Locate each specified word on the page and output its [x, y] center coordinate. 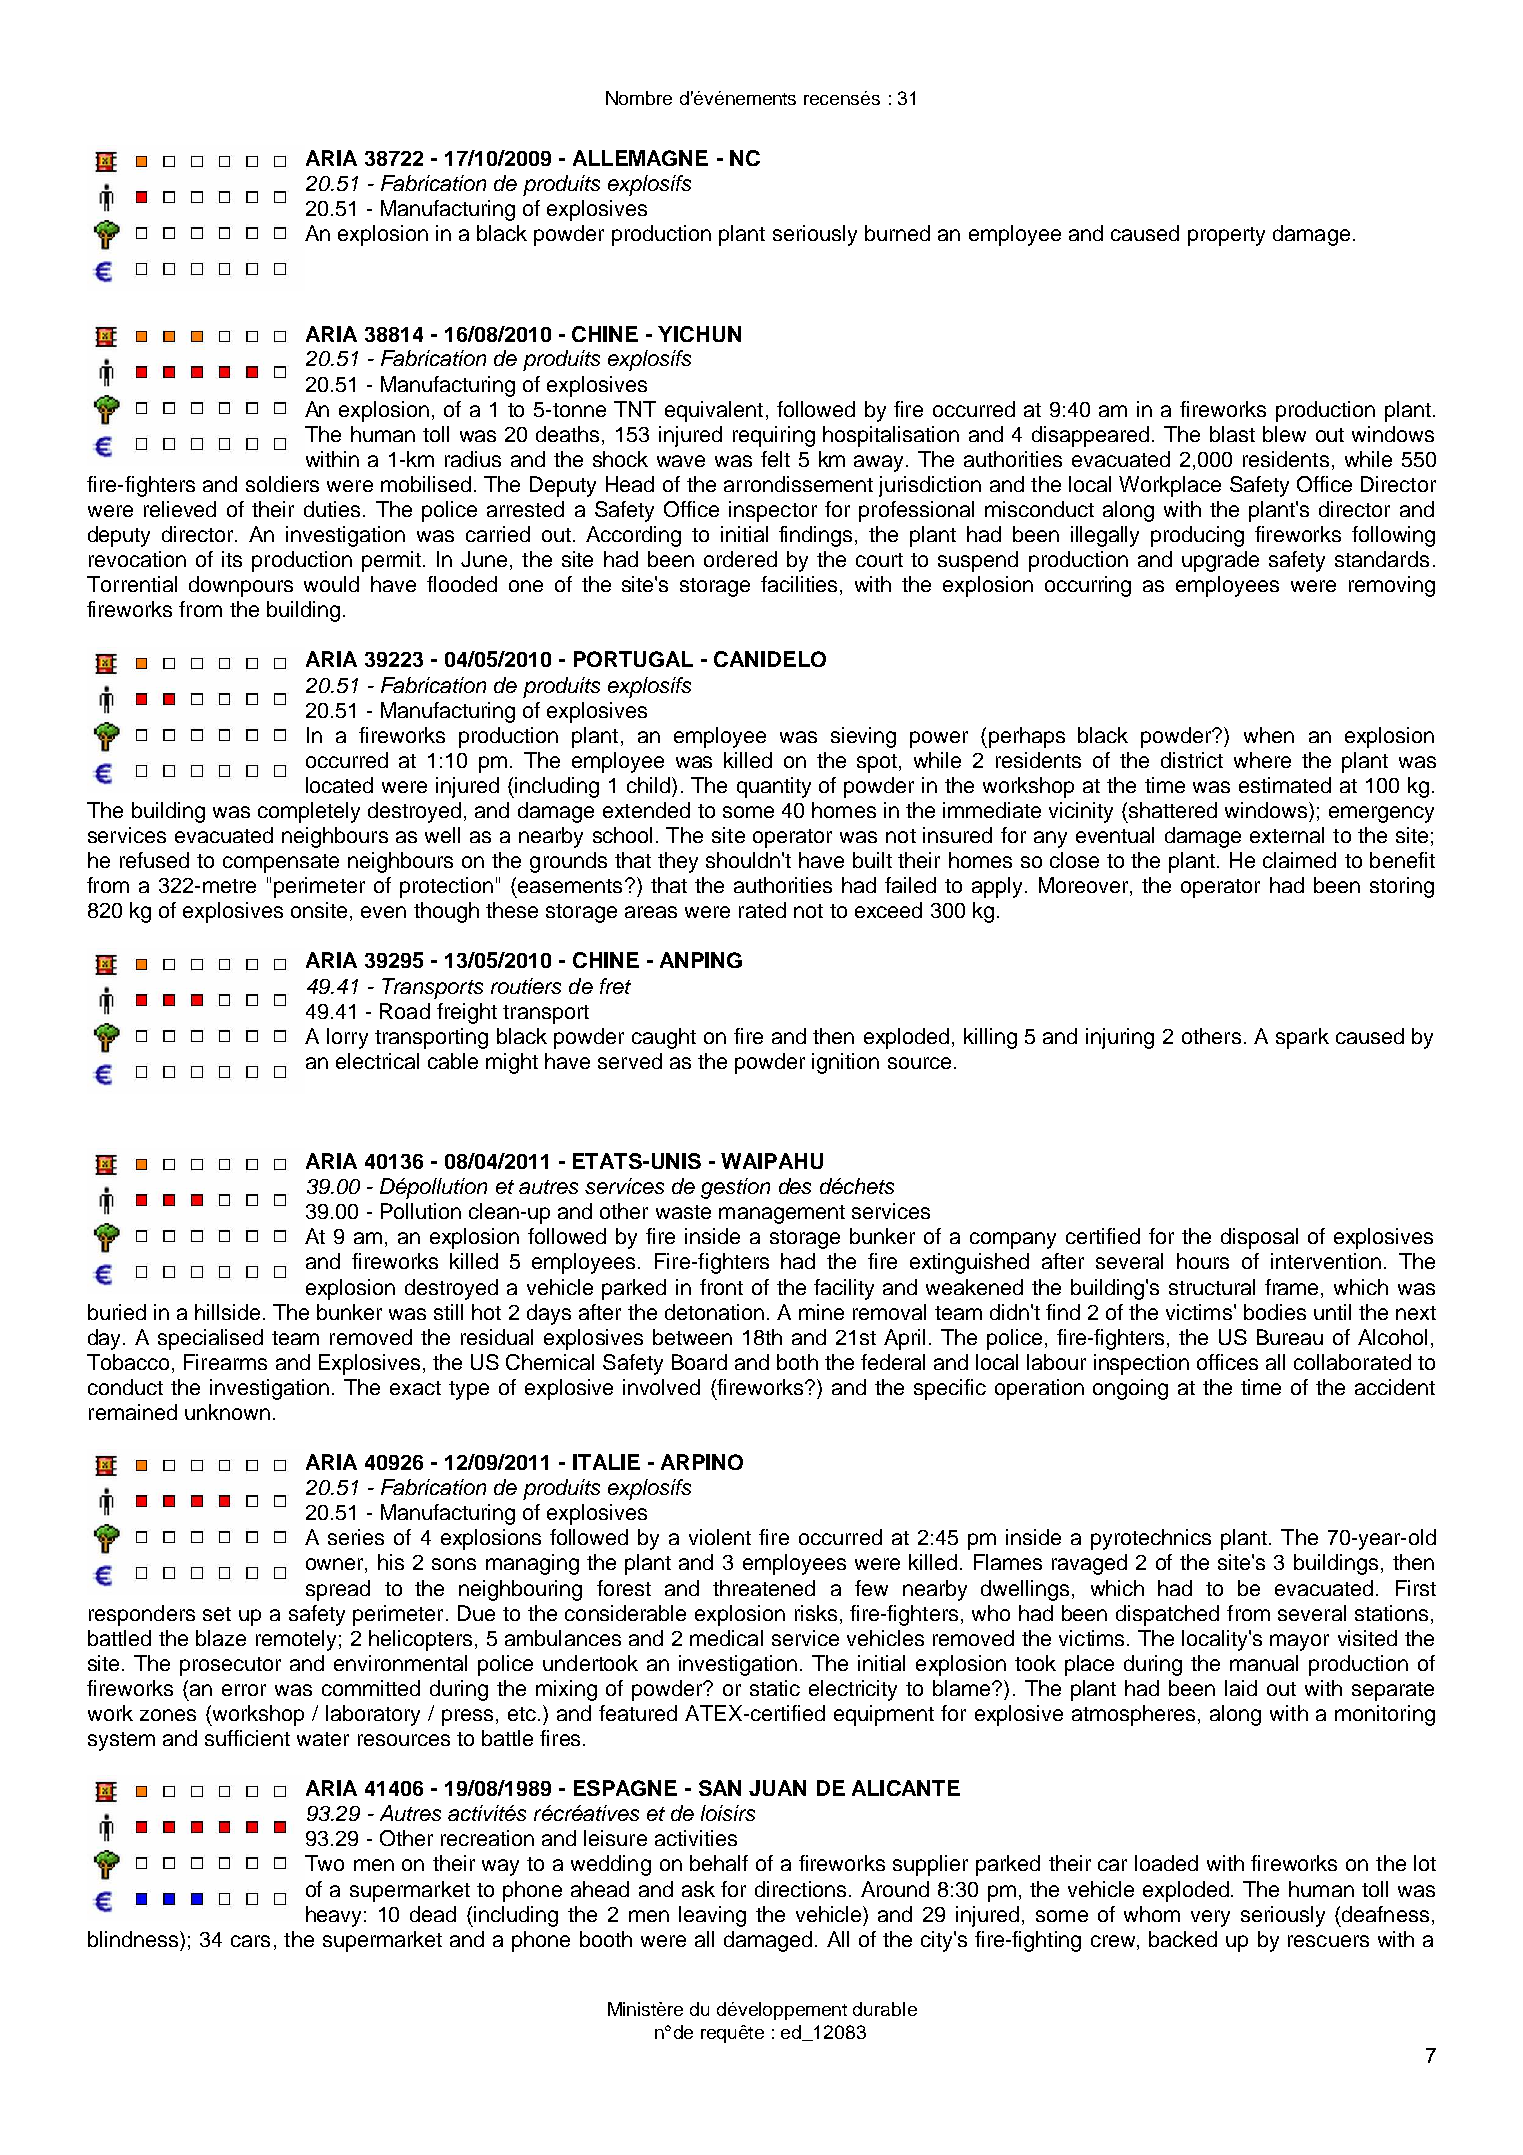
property [1226, 236]
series [356, 1537]
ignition [845, 1063]
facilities [801, 585]
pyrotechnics [1151, 1539]
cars [250, 1941]
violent [720, 1537]
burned [897, 233]
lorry [347, 1038]
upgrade [1220, 561]
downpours [241, 586]
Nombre [639, 98]
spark [1302, 1038]
